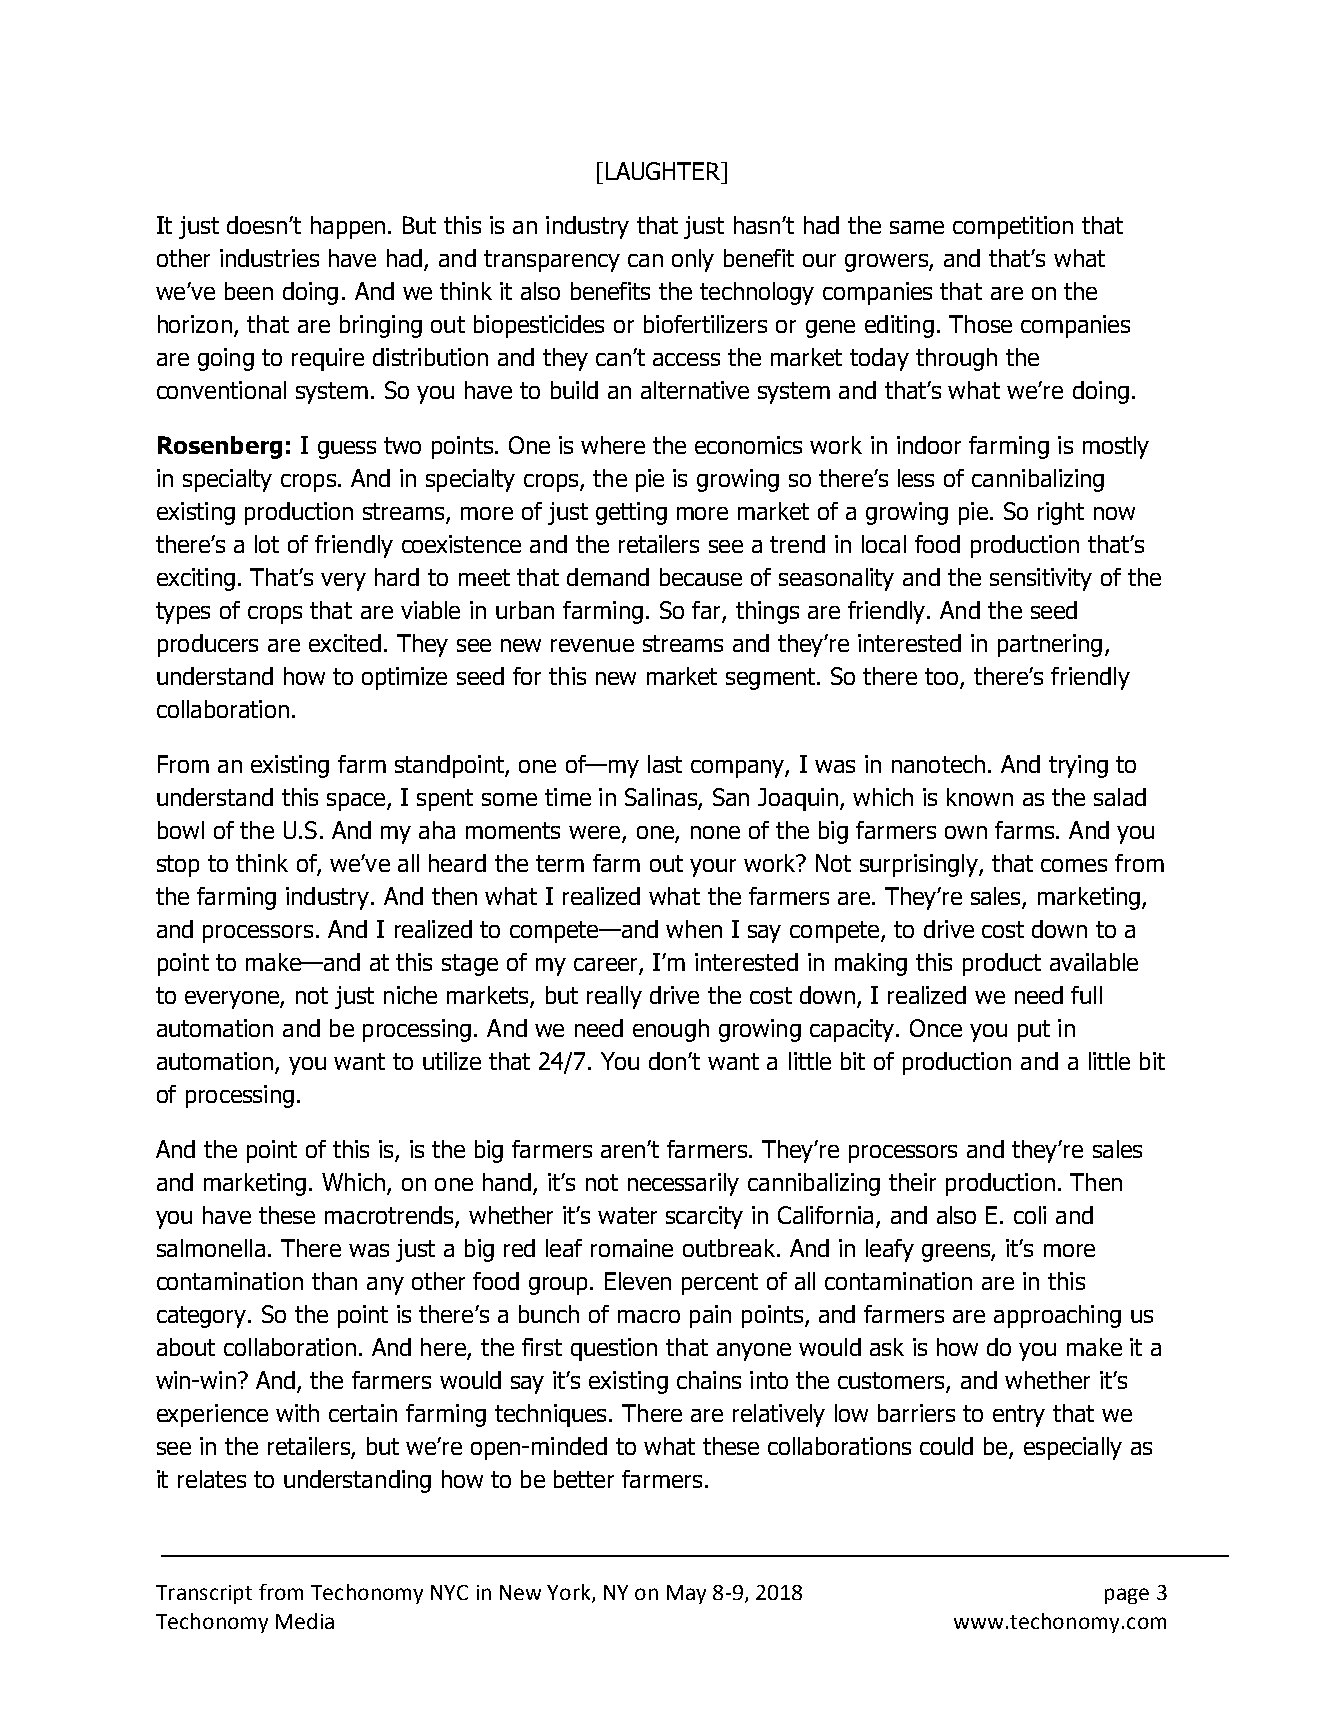 The width and height of the page is (1324, 1713). I want to click on coli, so click(1030, 1215).
